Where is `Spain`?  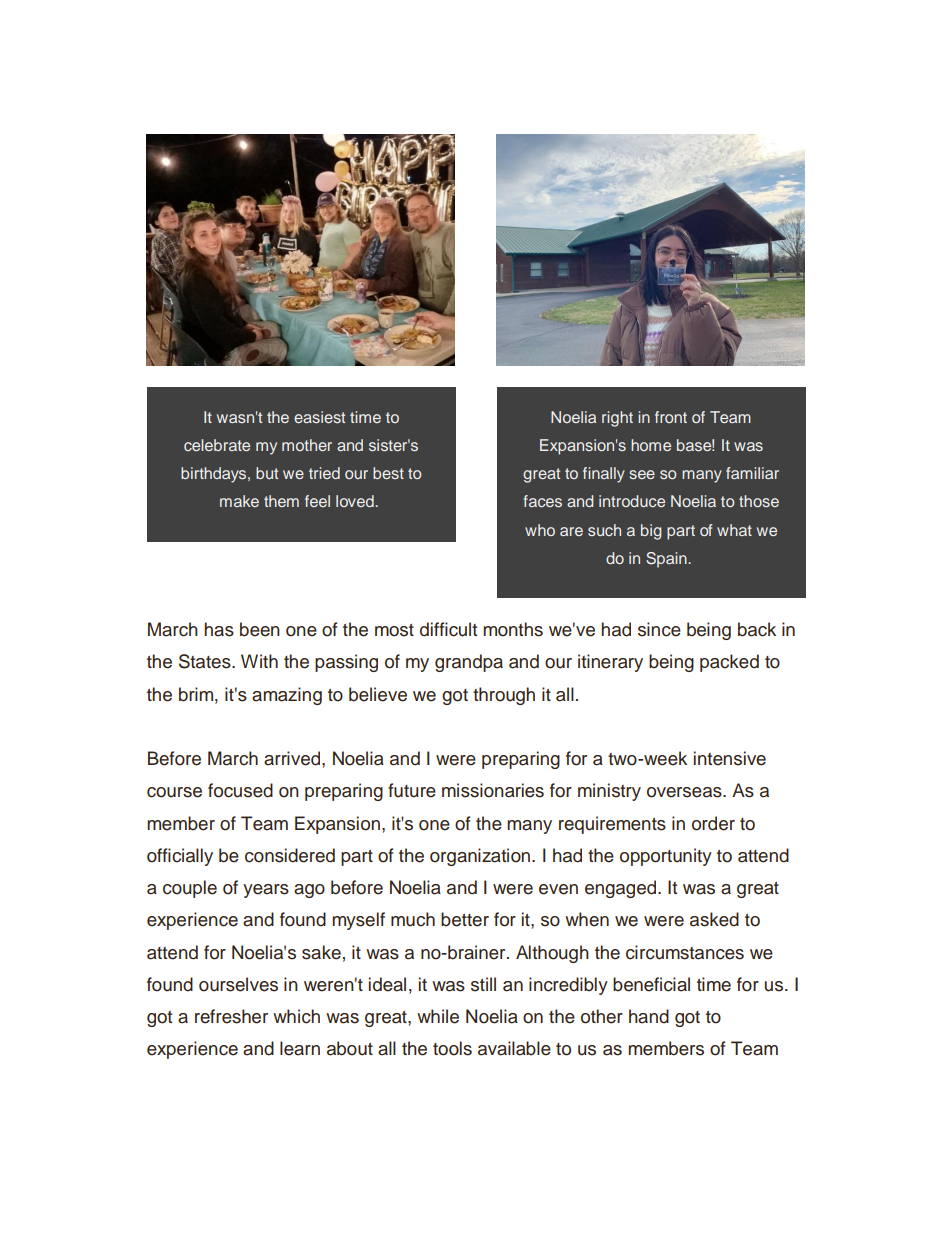 Spain is located at coordinates (667, 560).
